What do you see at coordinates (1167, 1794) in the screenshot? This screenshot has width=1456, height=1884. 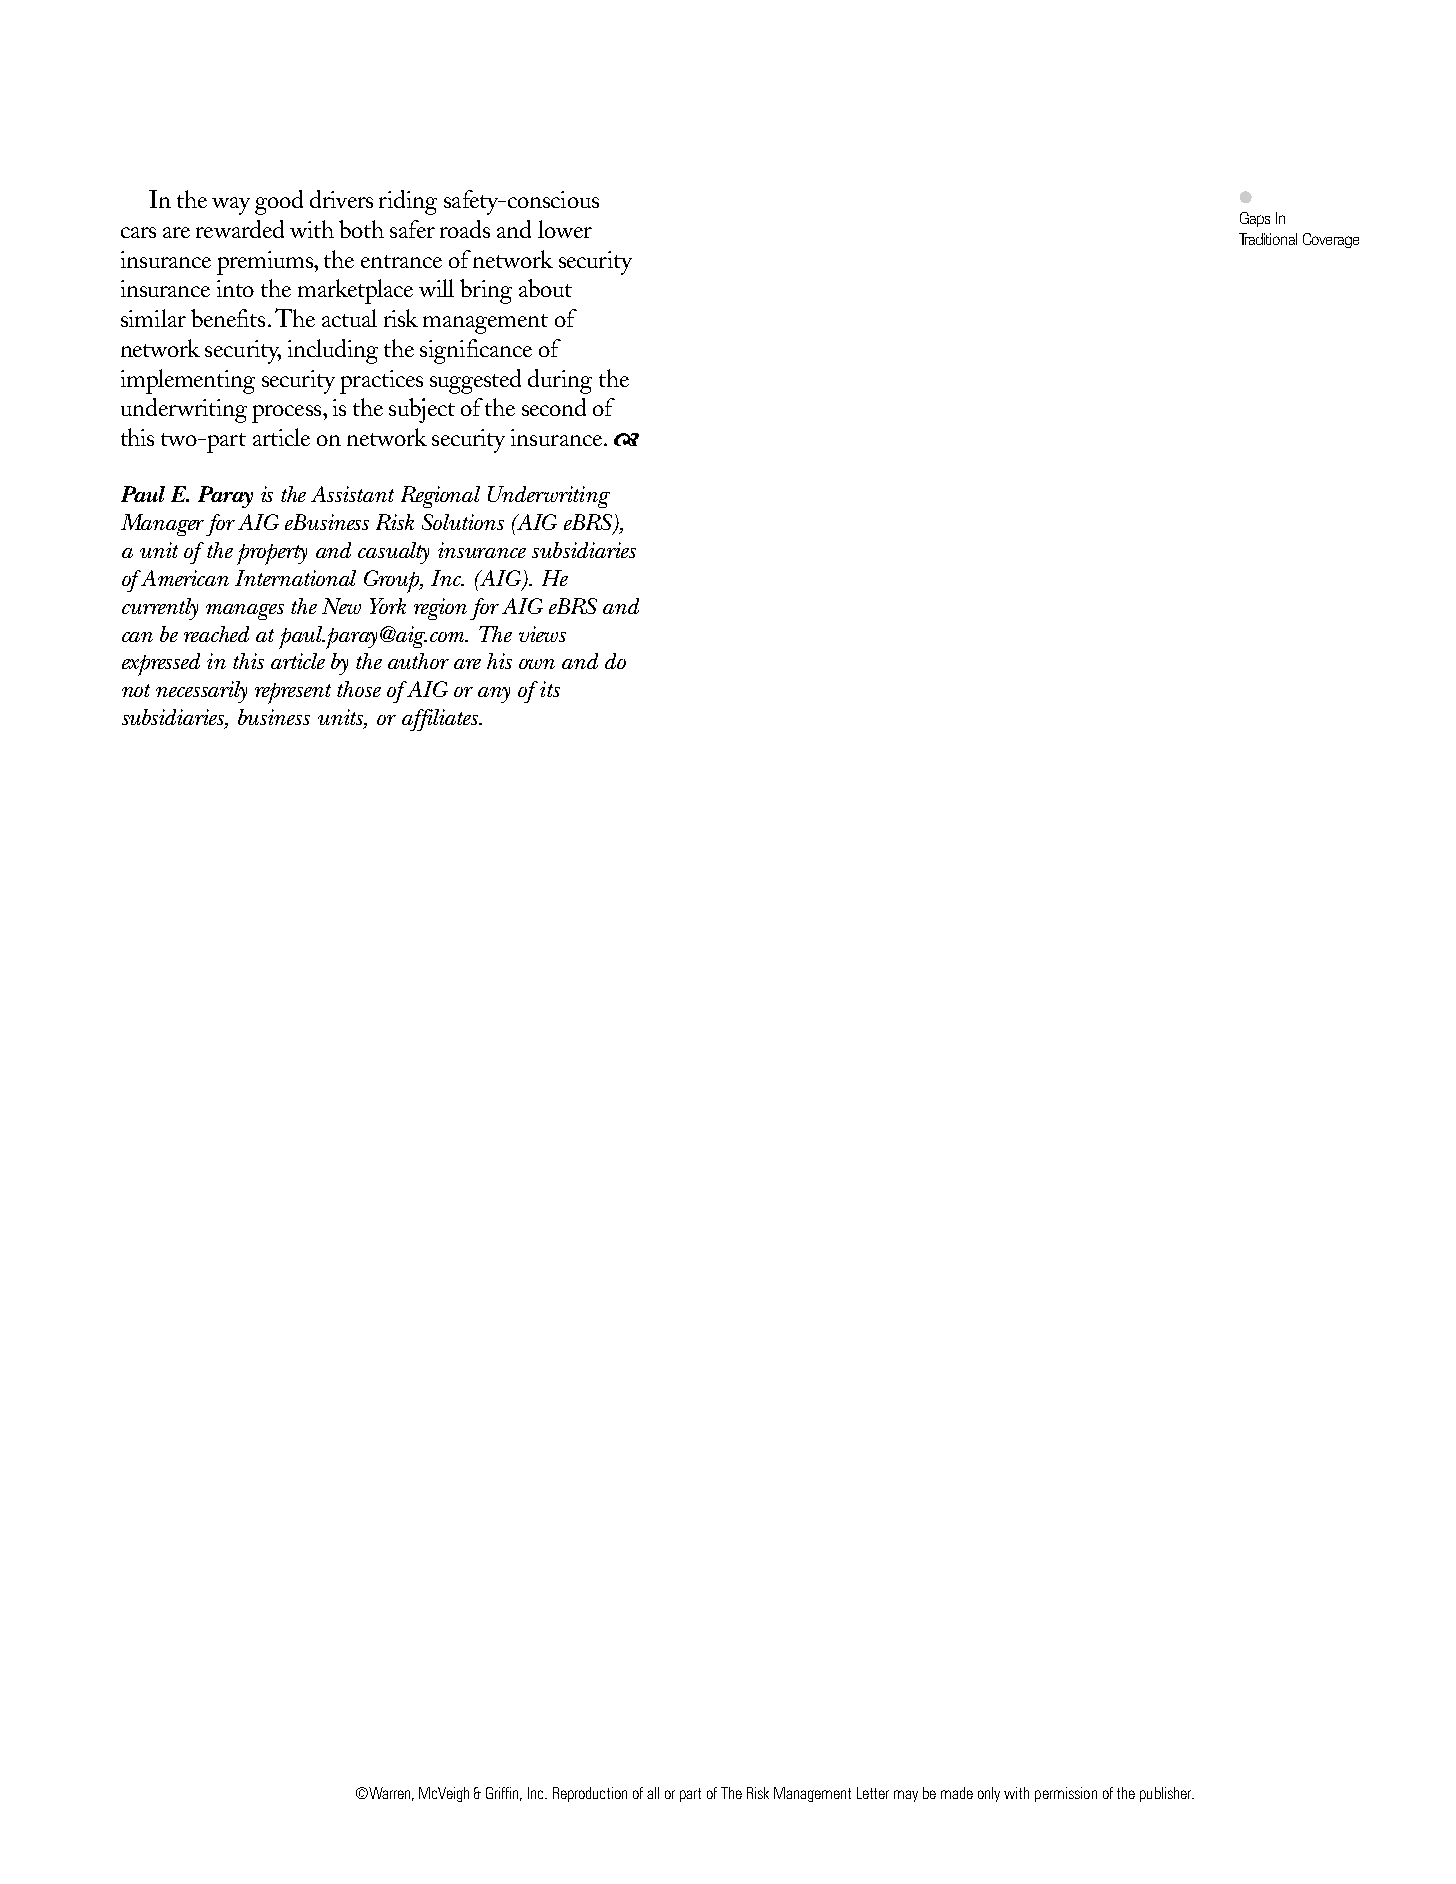 I see `publisher` at bounding box center [1167, 1794].
